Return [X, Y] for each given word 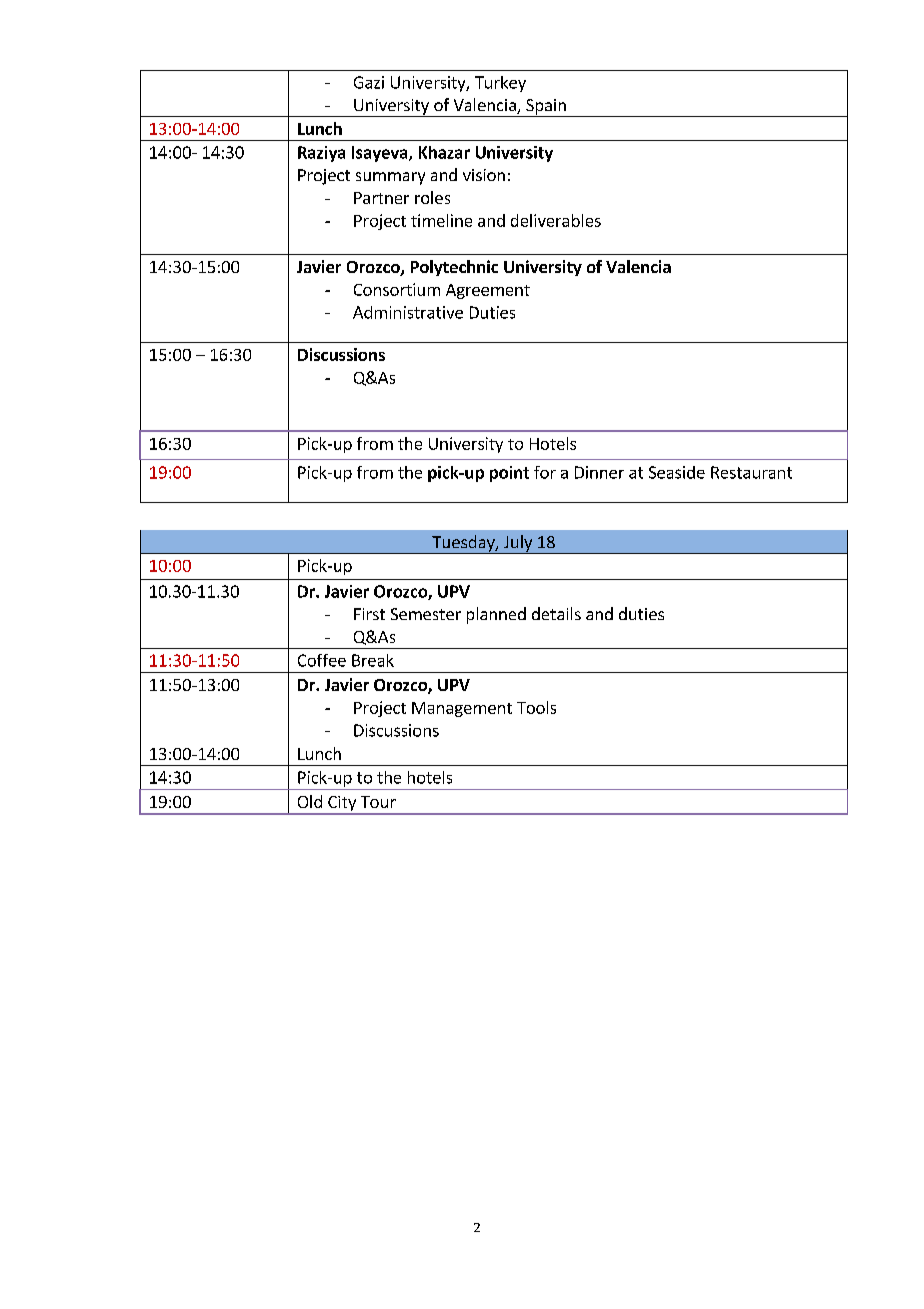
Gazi [369, 82]
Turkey [500, 84]
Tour [378, 802]
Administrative [408, 312]
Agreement [488, 291]
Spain [546, 108]
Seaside [677, 472]
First [369, 614]
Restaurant [751, 472]
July [518, 544]
